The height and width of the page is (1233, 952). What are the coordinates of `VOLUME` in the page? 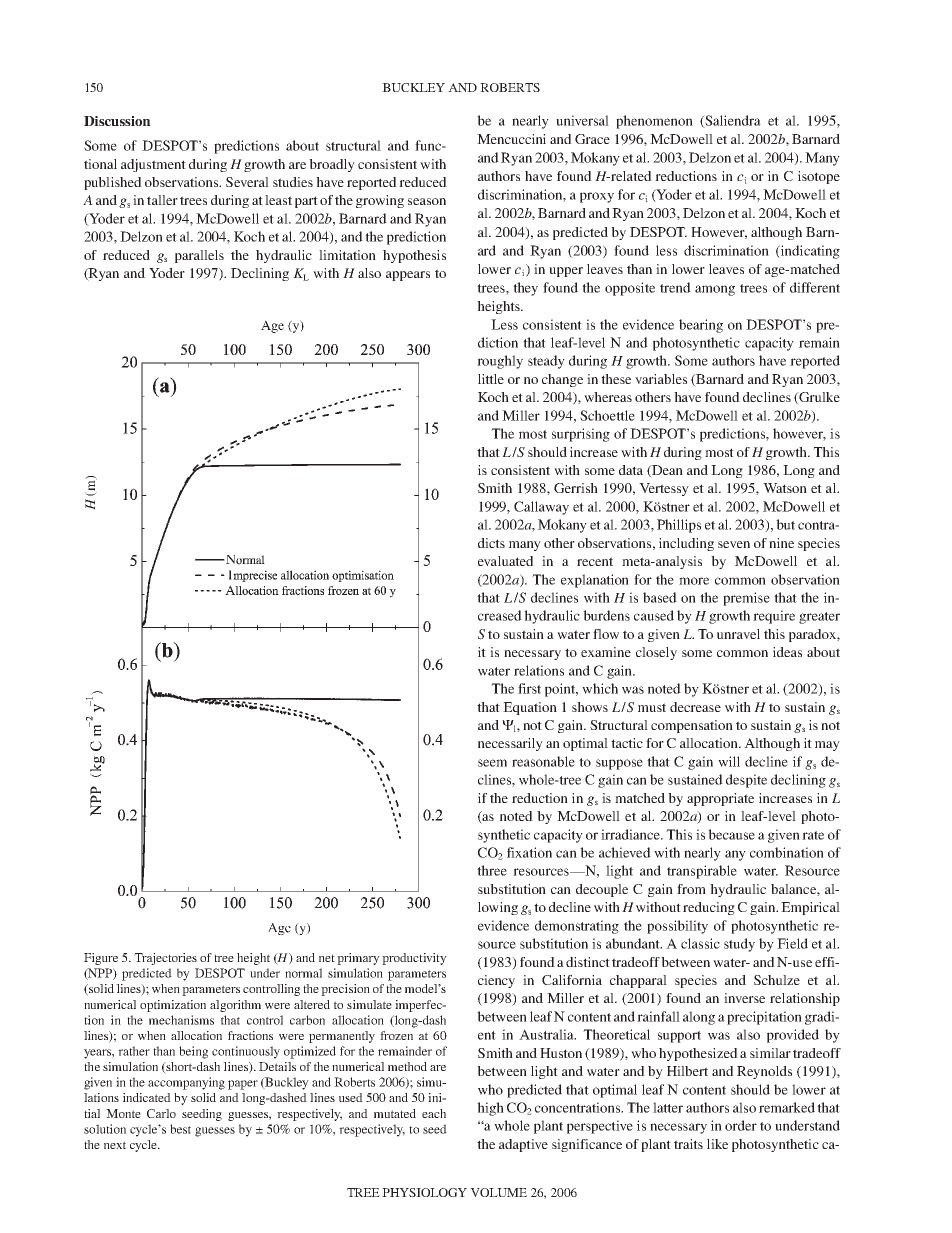 It's located at (498, 1192).
